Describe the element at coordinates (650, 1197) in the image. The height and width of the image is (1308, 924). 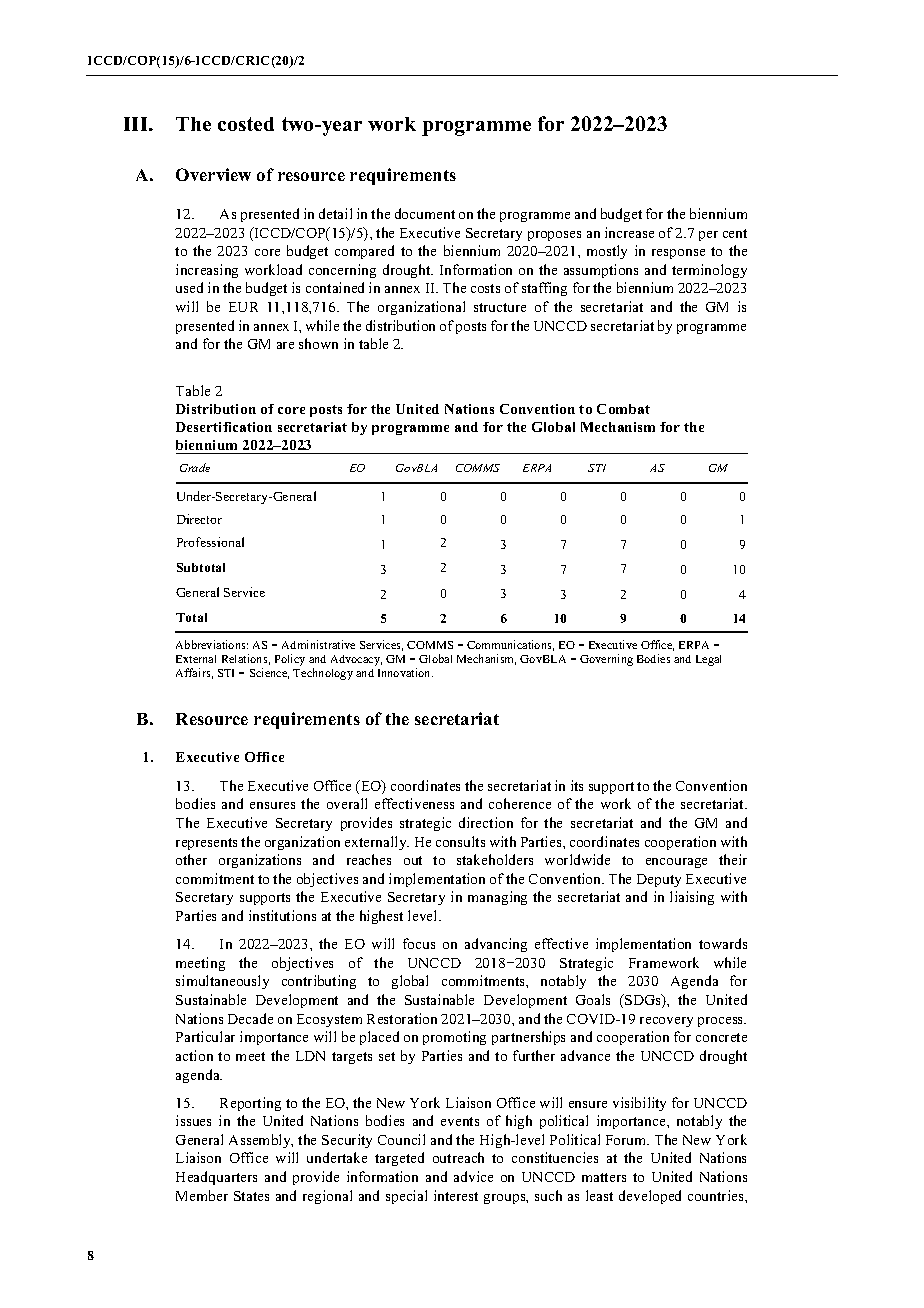
I see `developed` at that location.
